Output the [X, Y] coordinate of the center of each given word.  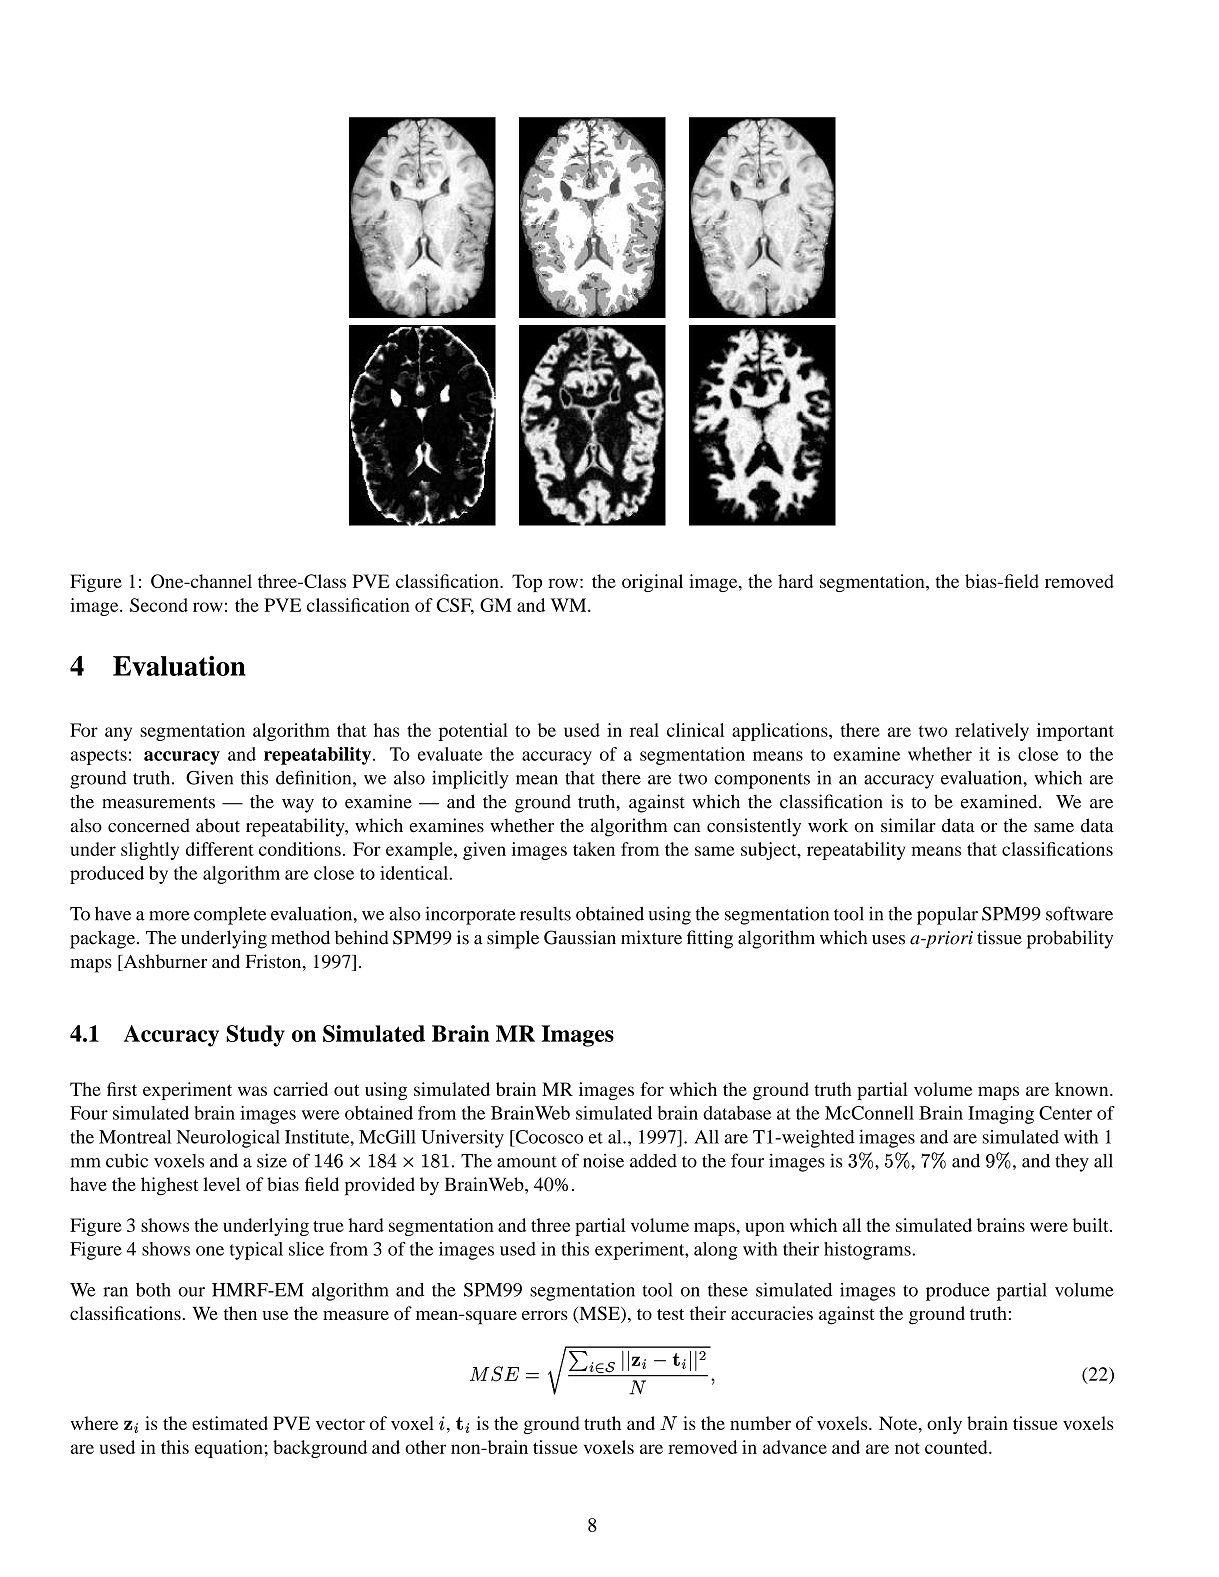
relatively [992, 732]
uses [888, 940]
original [652, 583]
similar [908, 825]
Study [255, 1036]
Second [159, 605]
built [1092, 1225]
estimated [230, 1423]
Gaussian [580, 937]
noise [603, 1161]
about [218, 825]
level [221, 1184]
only [944, 1425]
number [760, 1423]
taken [594, 849]
